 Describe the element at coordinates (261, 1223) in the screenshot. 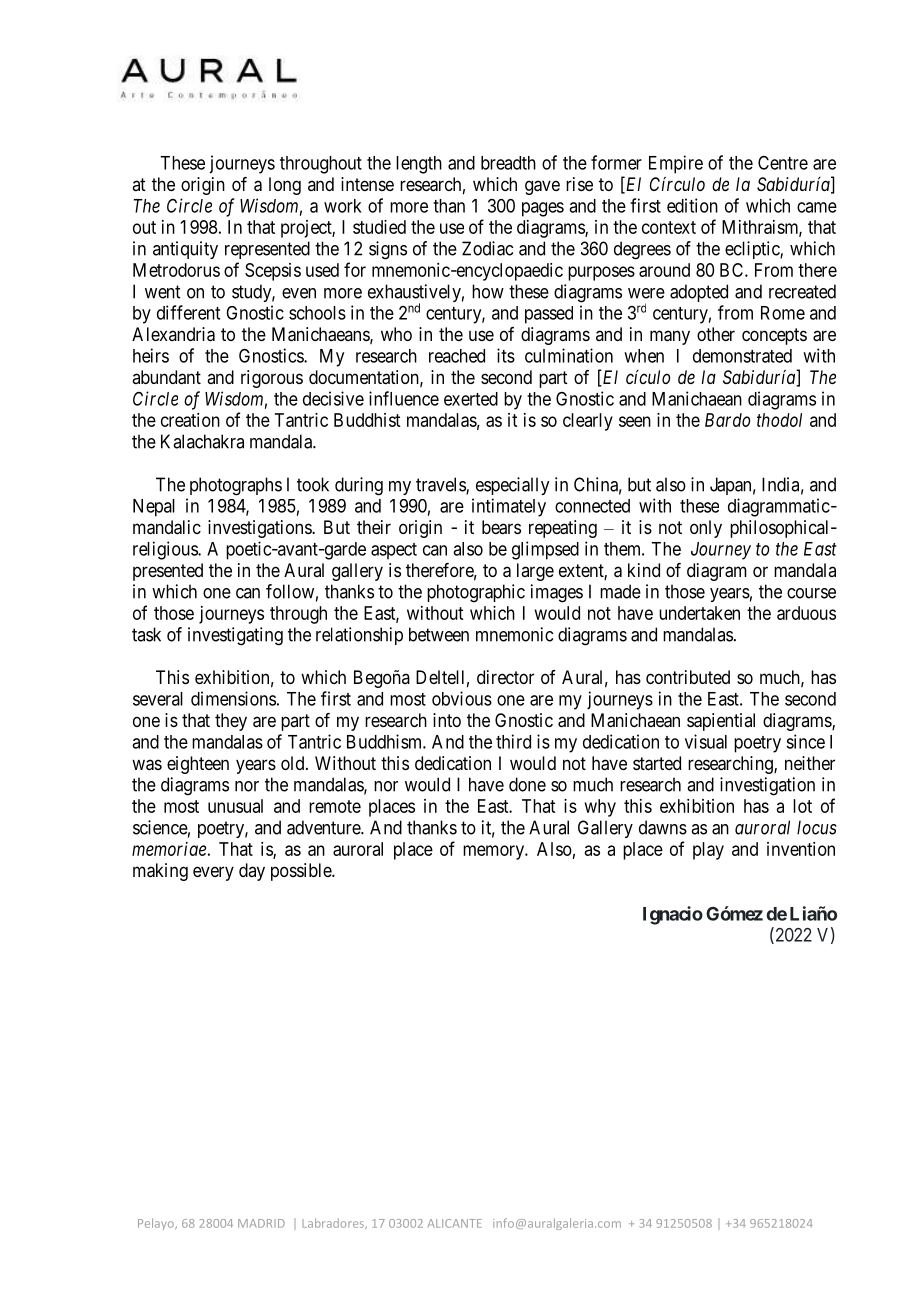

I see `MADRID` at that location.
